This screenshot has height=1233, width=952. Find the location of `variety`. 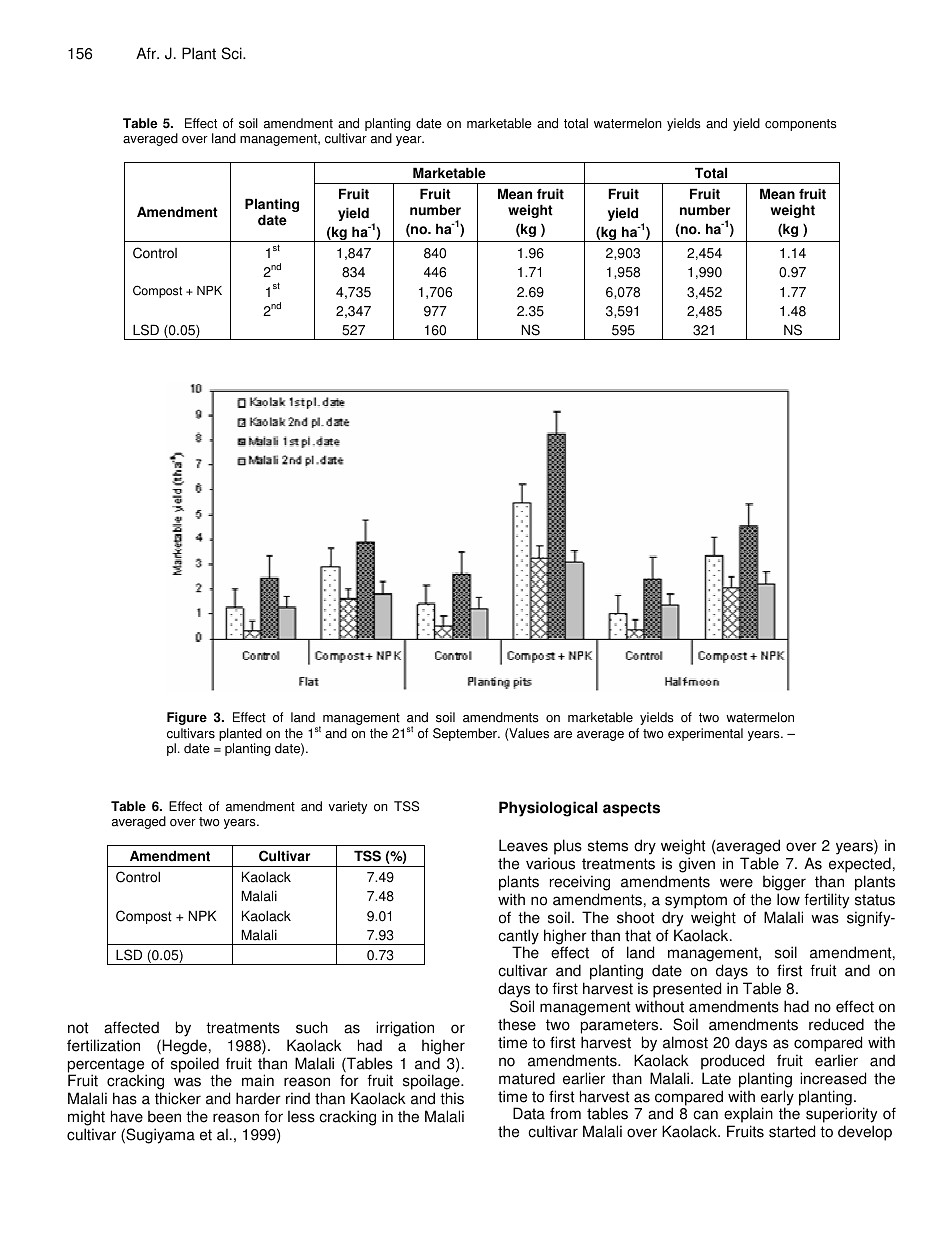

variety is located at coordinates (347, 807).
